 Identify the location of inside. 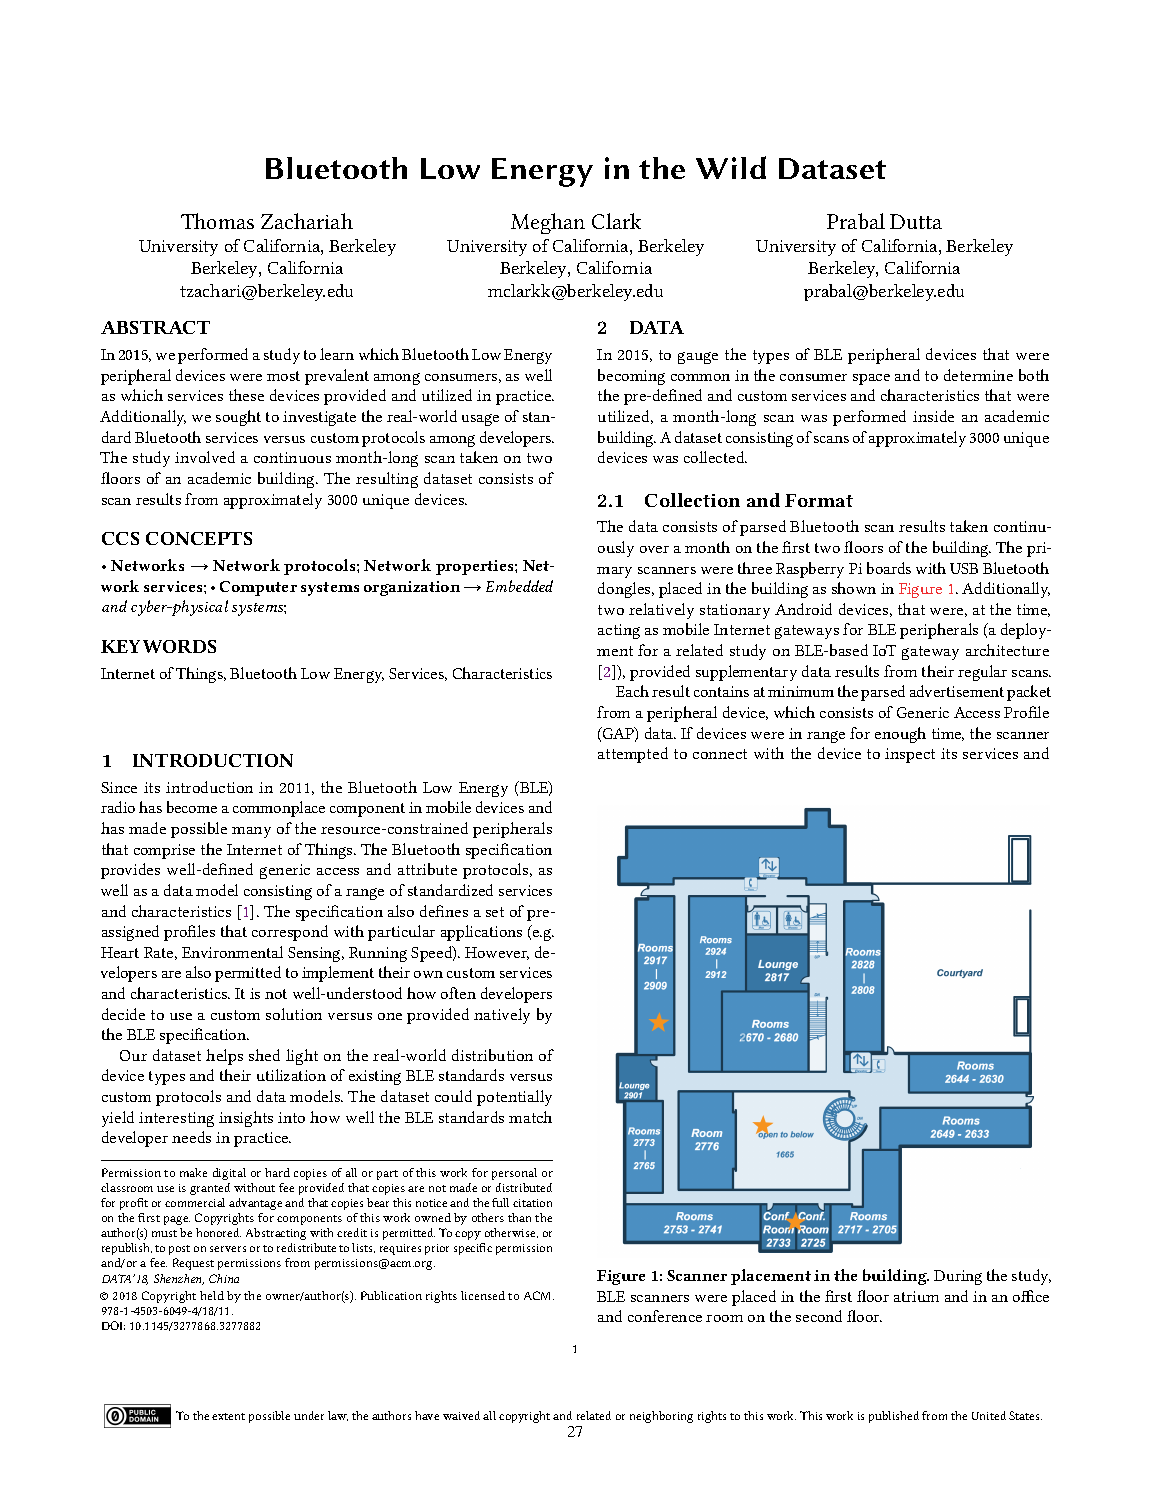
(933, 416).
